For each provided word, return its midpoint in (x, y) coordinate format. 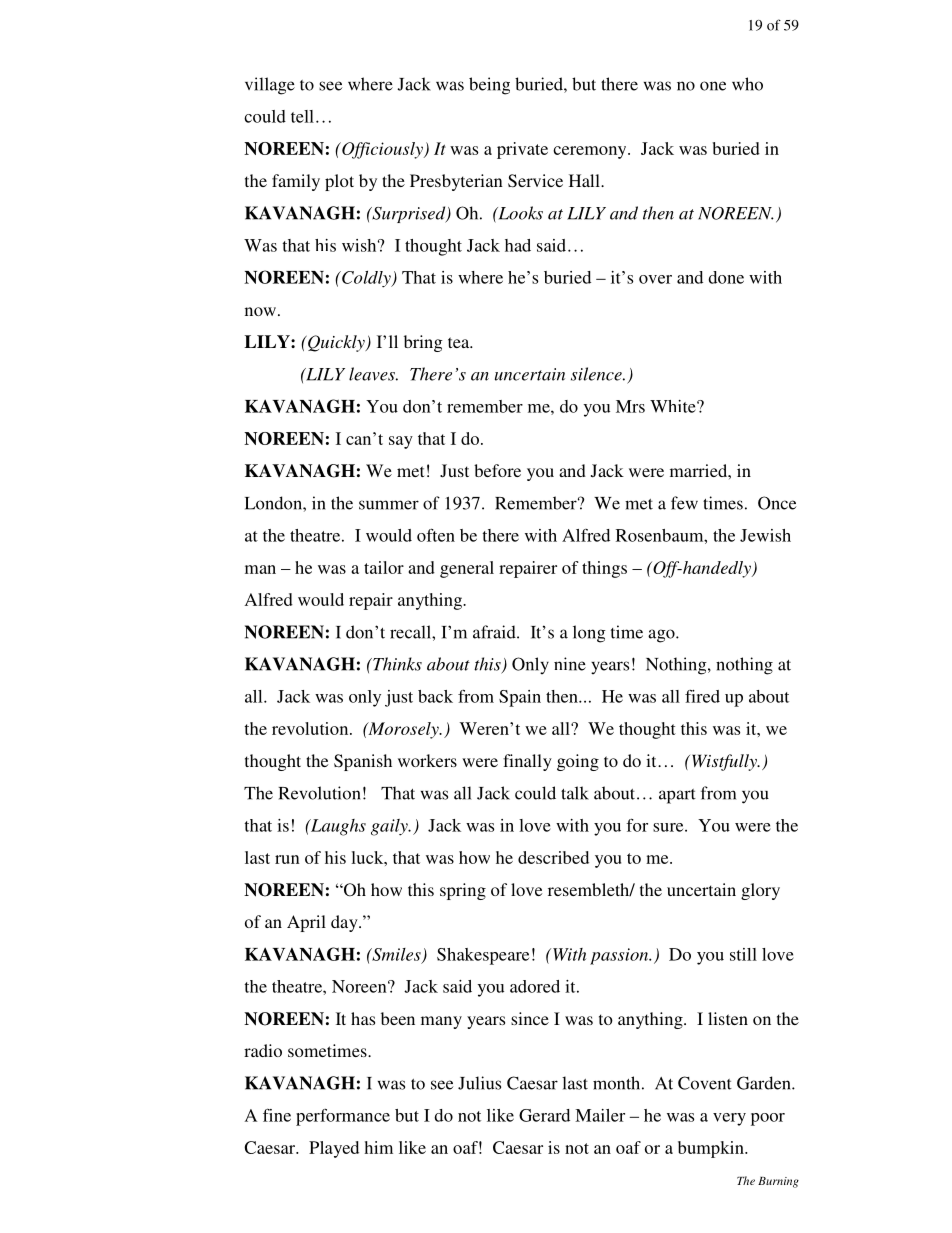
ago (662, 636)
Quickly (336, 343)
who (747, 84)
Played (334, 1149)
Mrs (630, 406)
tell (302, 116)
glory (760, 891)
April (306, 923)
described (553, 857)
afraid (495, 632)
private (522, 150)
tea (460, 342)
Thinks (396, 664)
